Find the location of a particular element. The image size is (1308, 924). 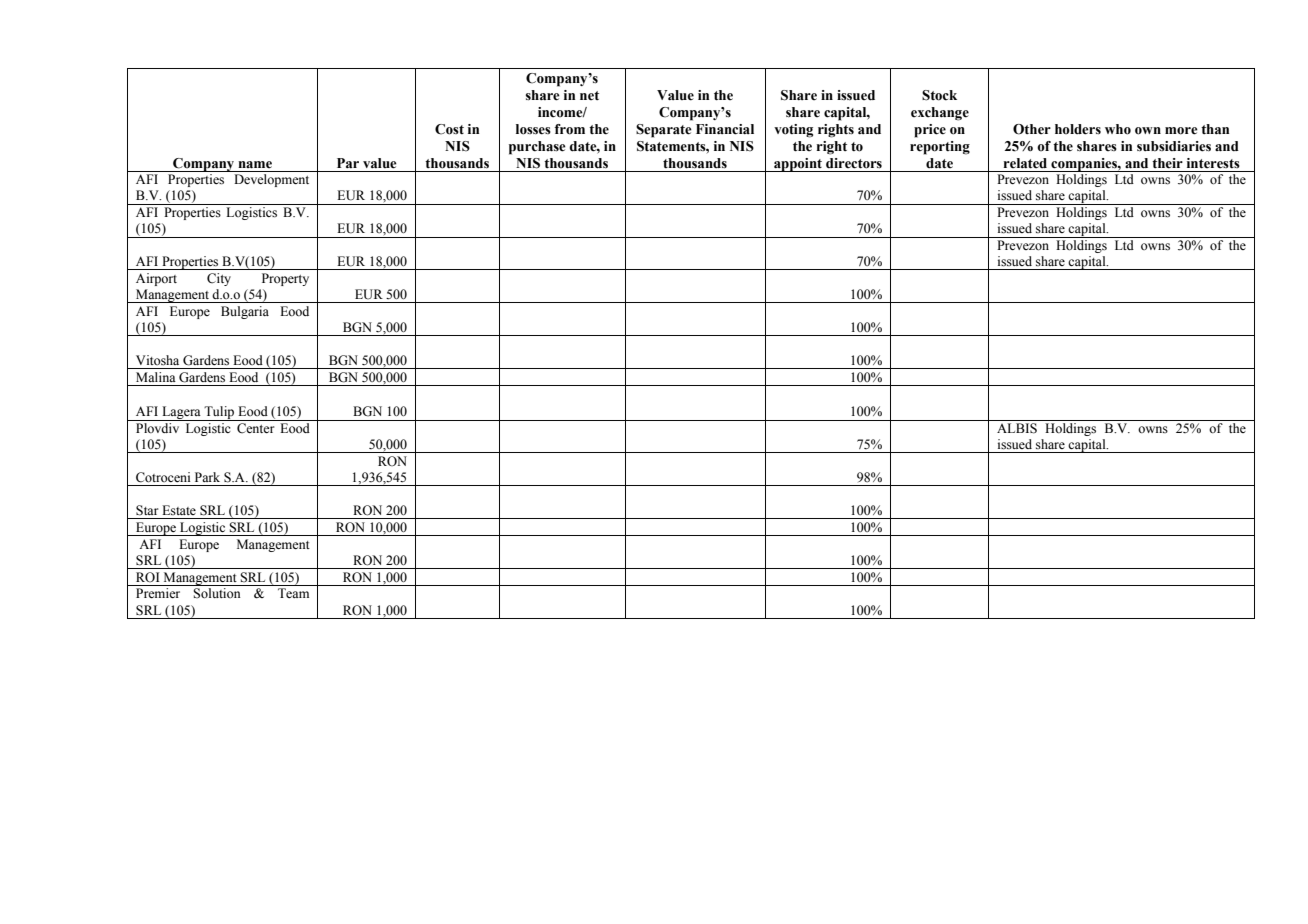

Separate is located at coordinates (664, 131).
